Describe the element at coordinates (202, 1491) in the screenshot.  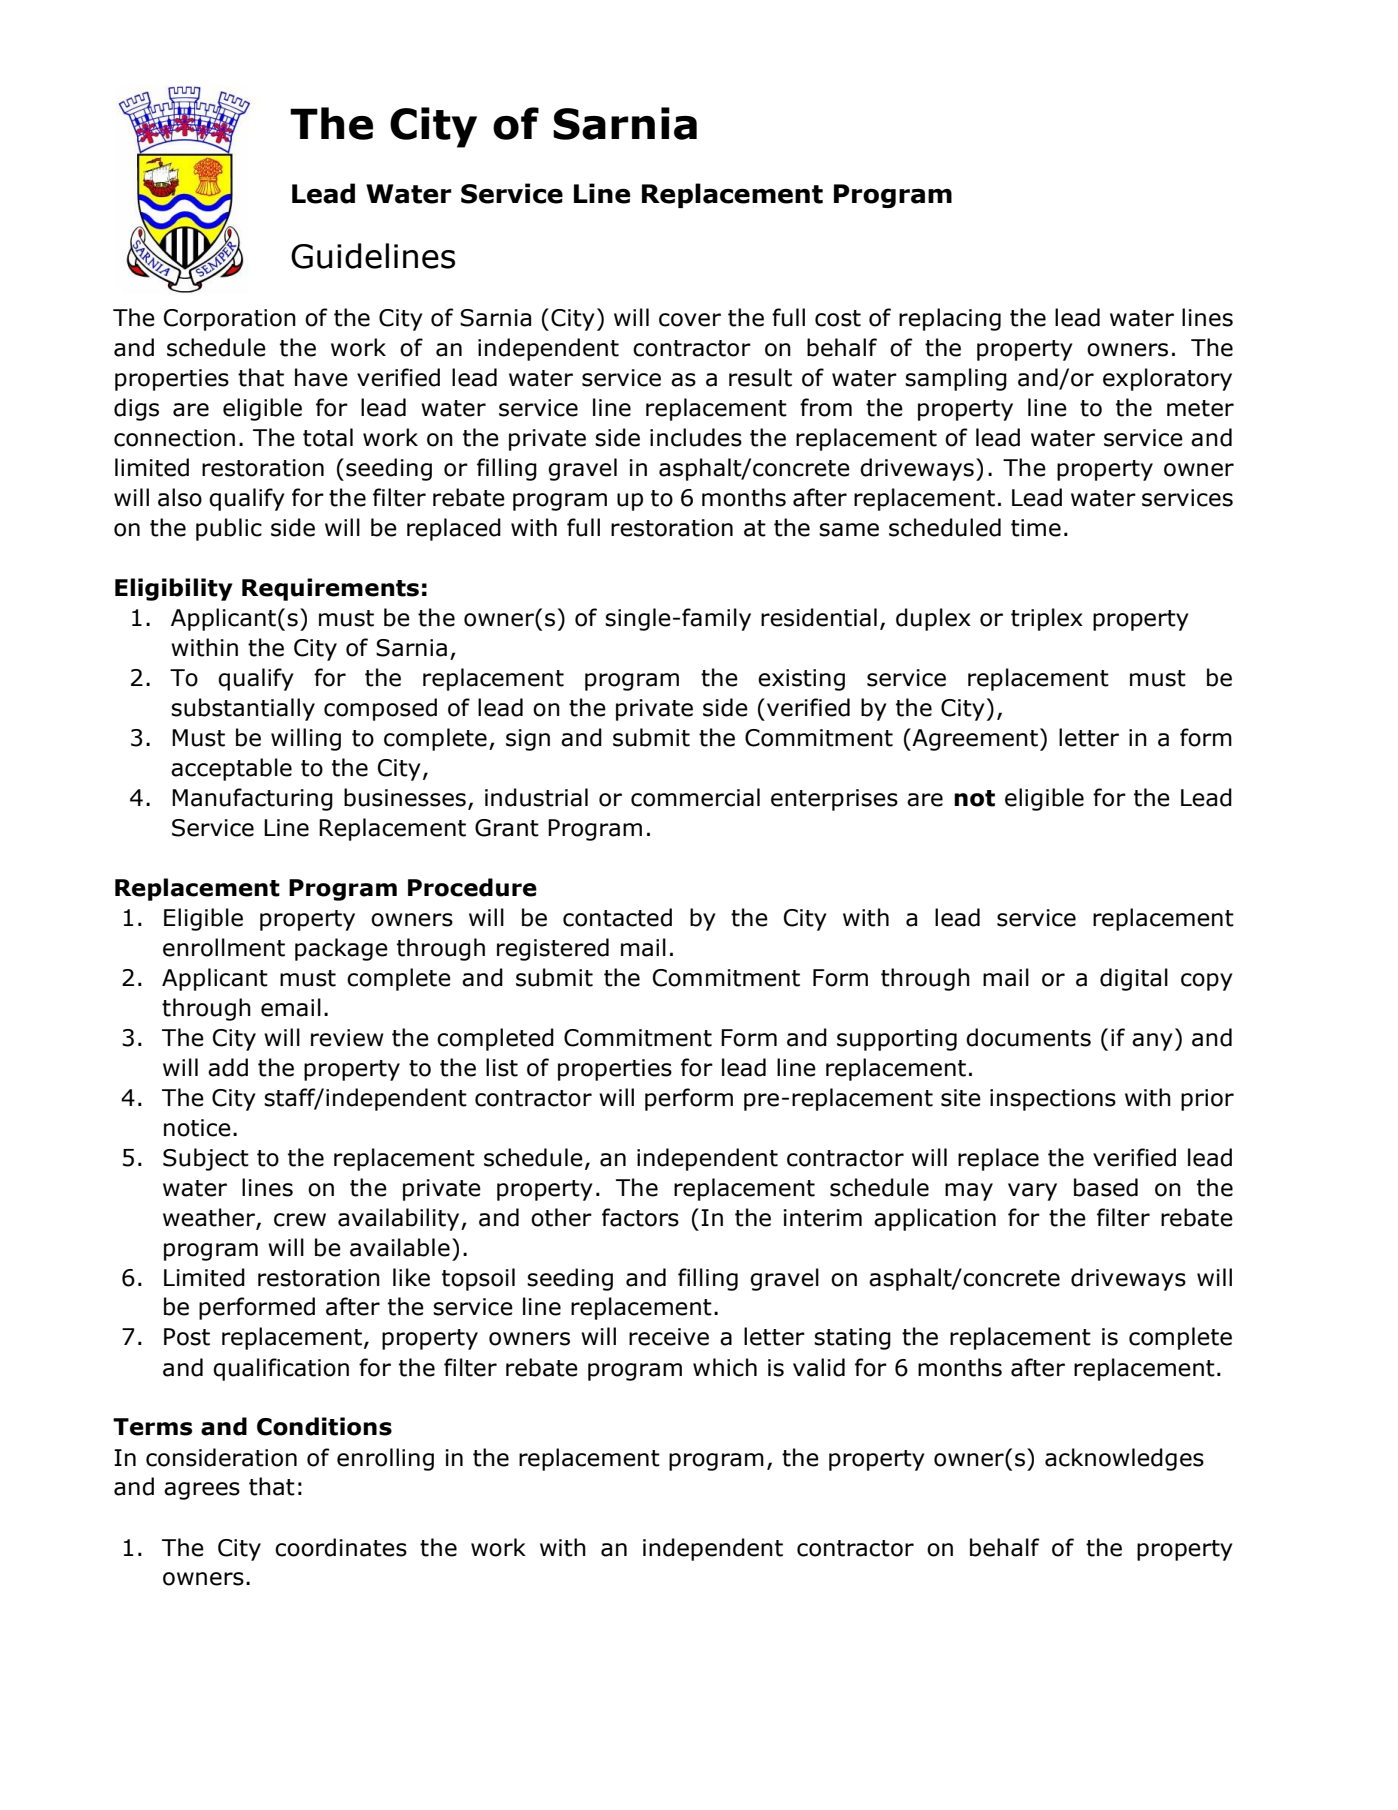
I see `agrees` at that location.
